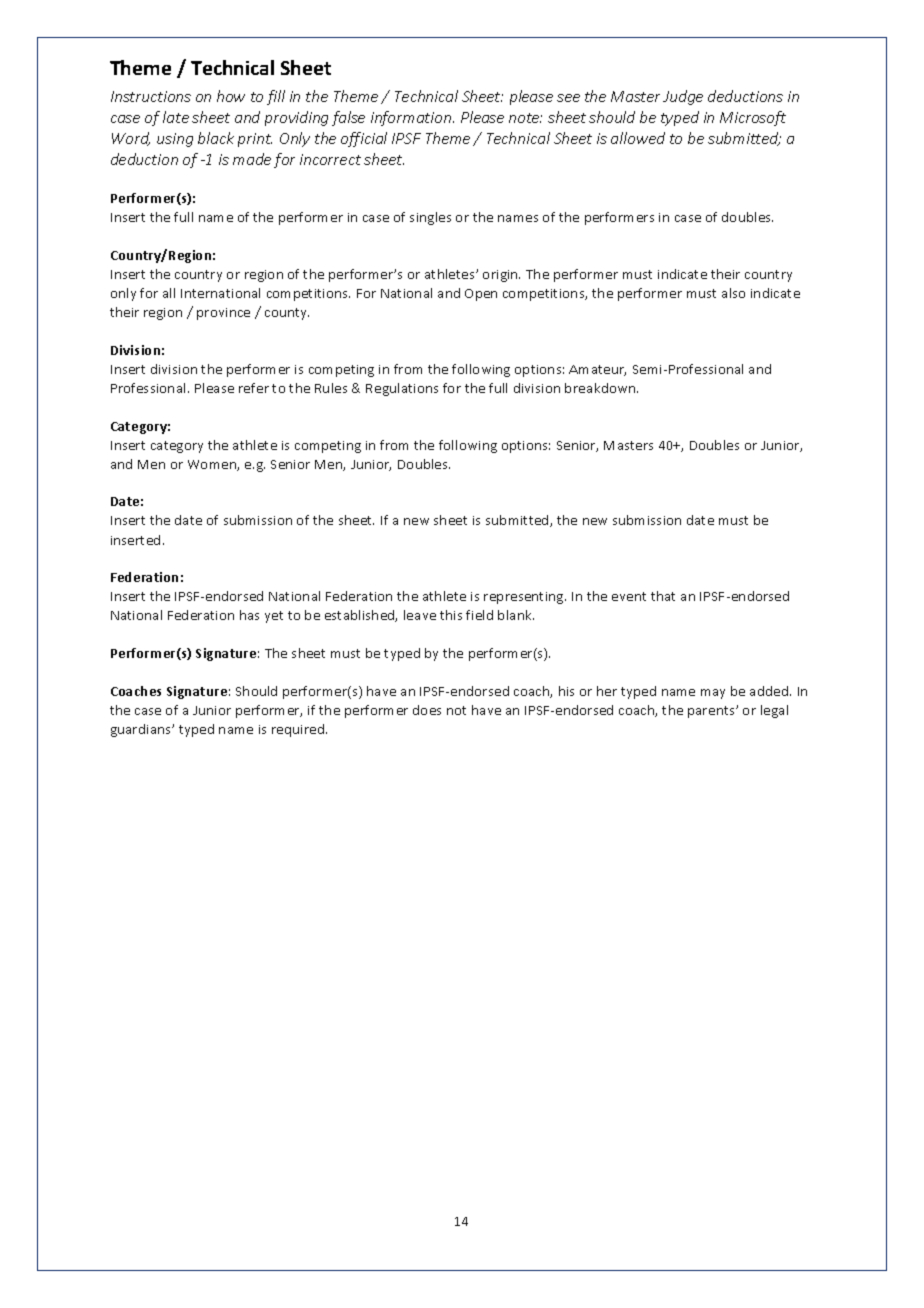 The width and height of the screenshot is (924, 1308). I want to click on Judge, so click(683, 97).
